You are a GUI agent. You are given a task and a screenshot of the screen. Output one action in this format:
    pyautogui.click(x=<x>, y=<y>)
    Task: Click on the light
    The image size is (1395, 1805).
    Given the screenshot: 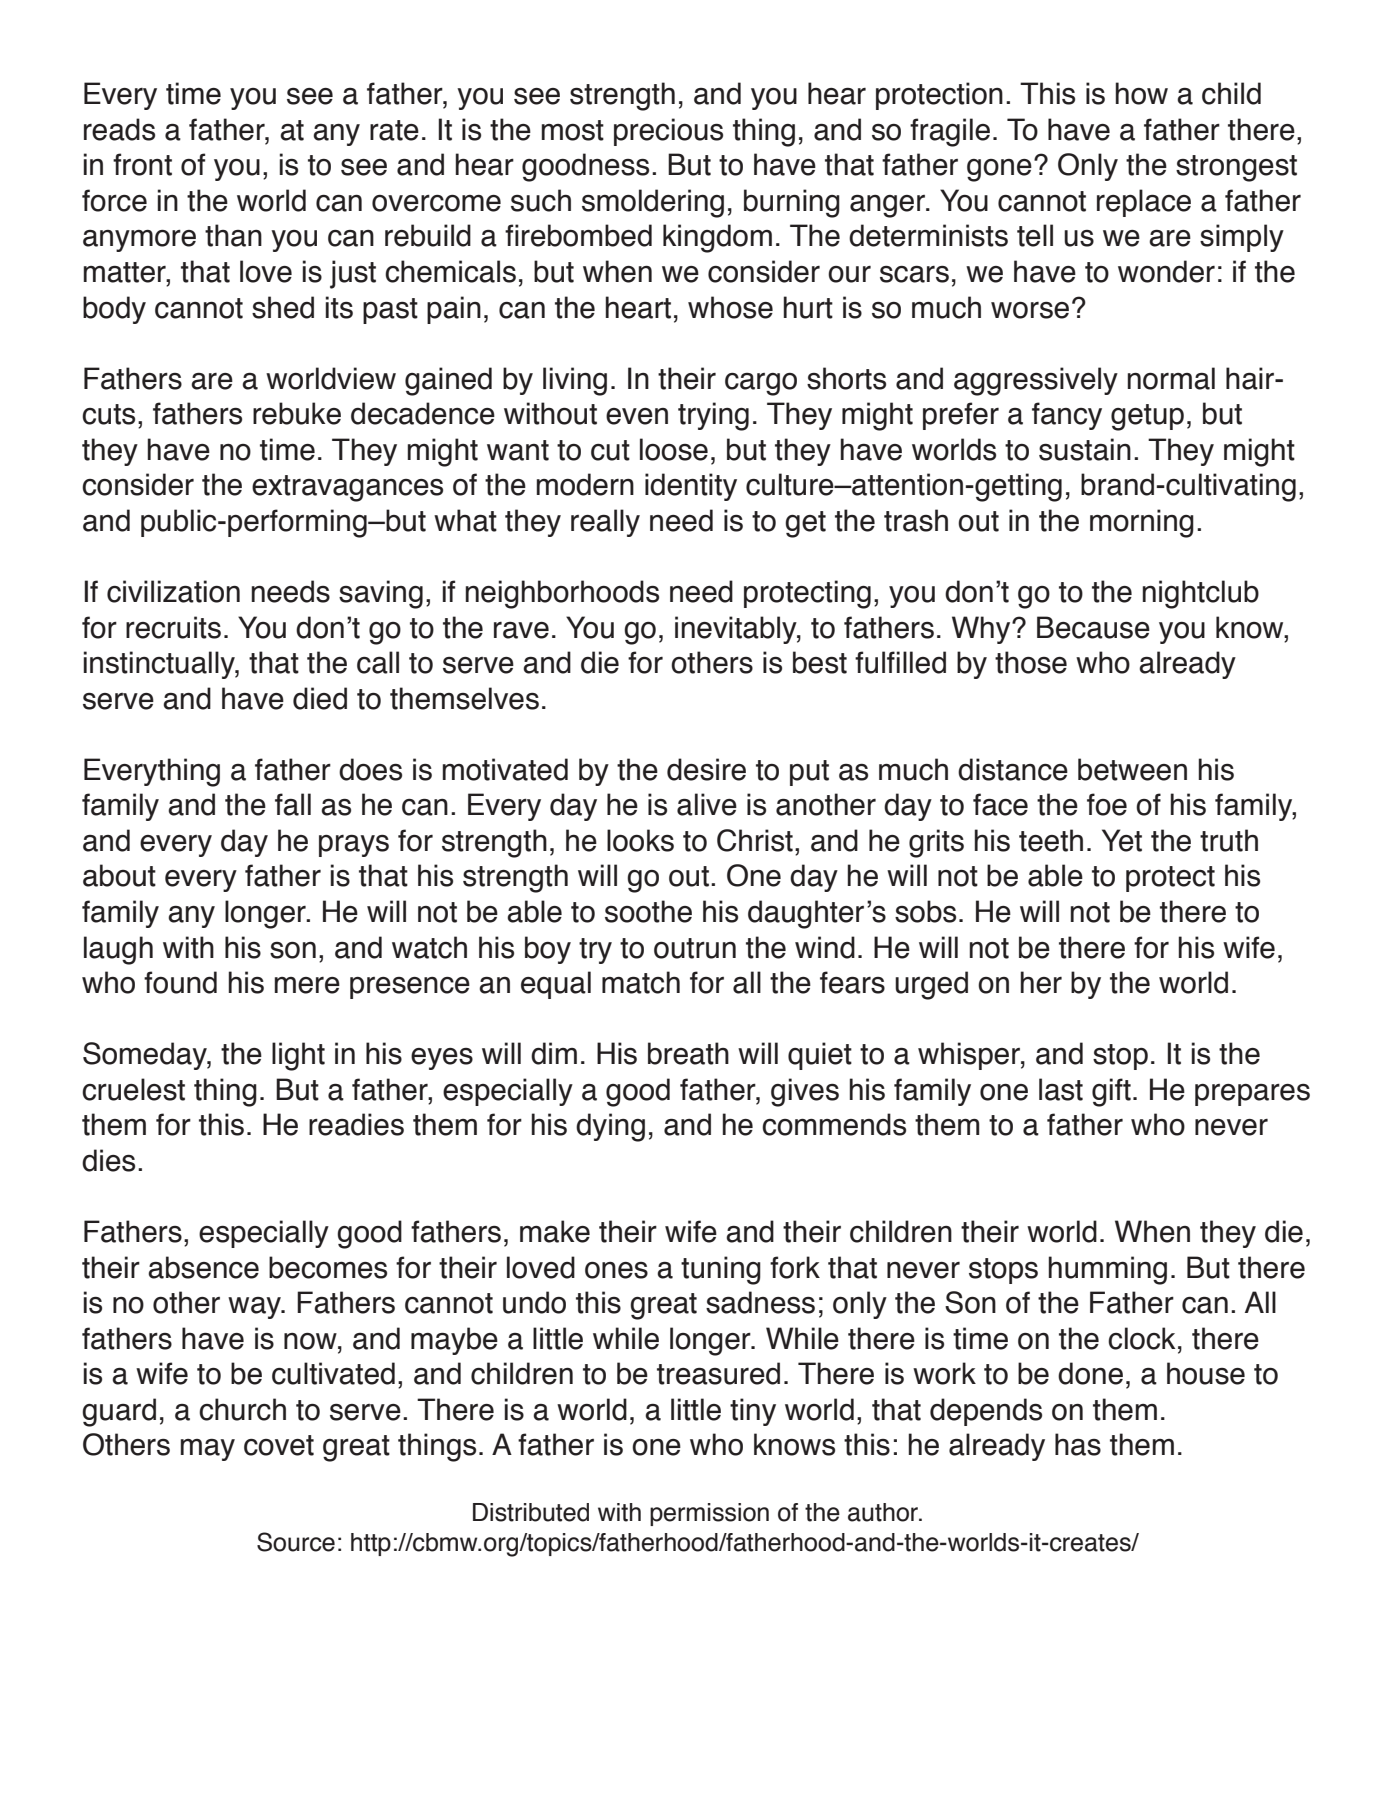 What is the action you would take?
    pyautogui.click(x=298, y=1056)
